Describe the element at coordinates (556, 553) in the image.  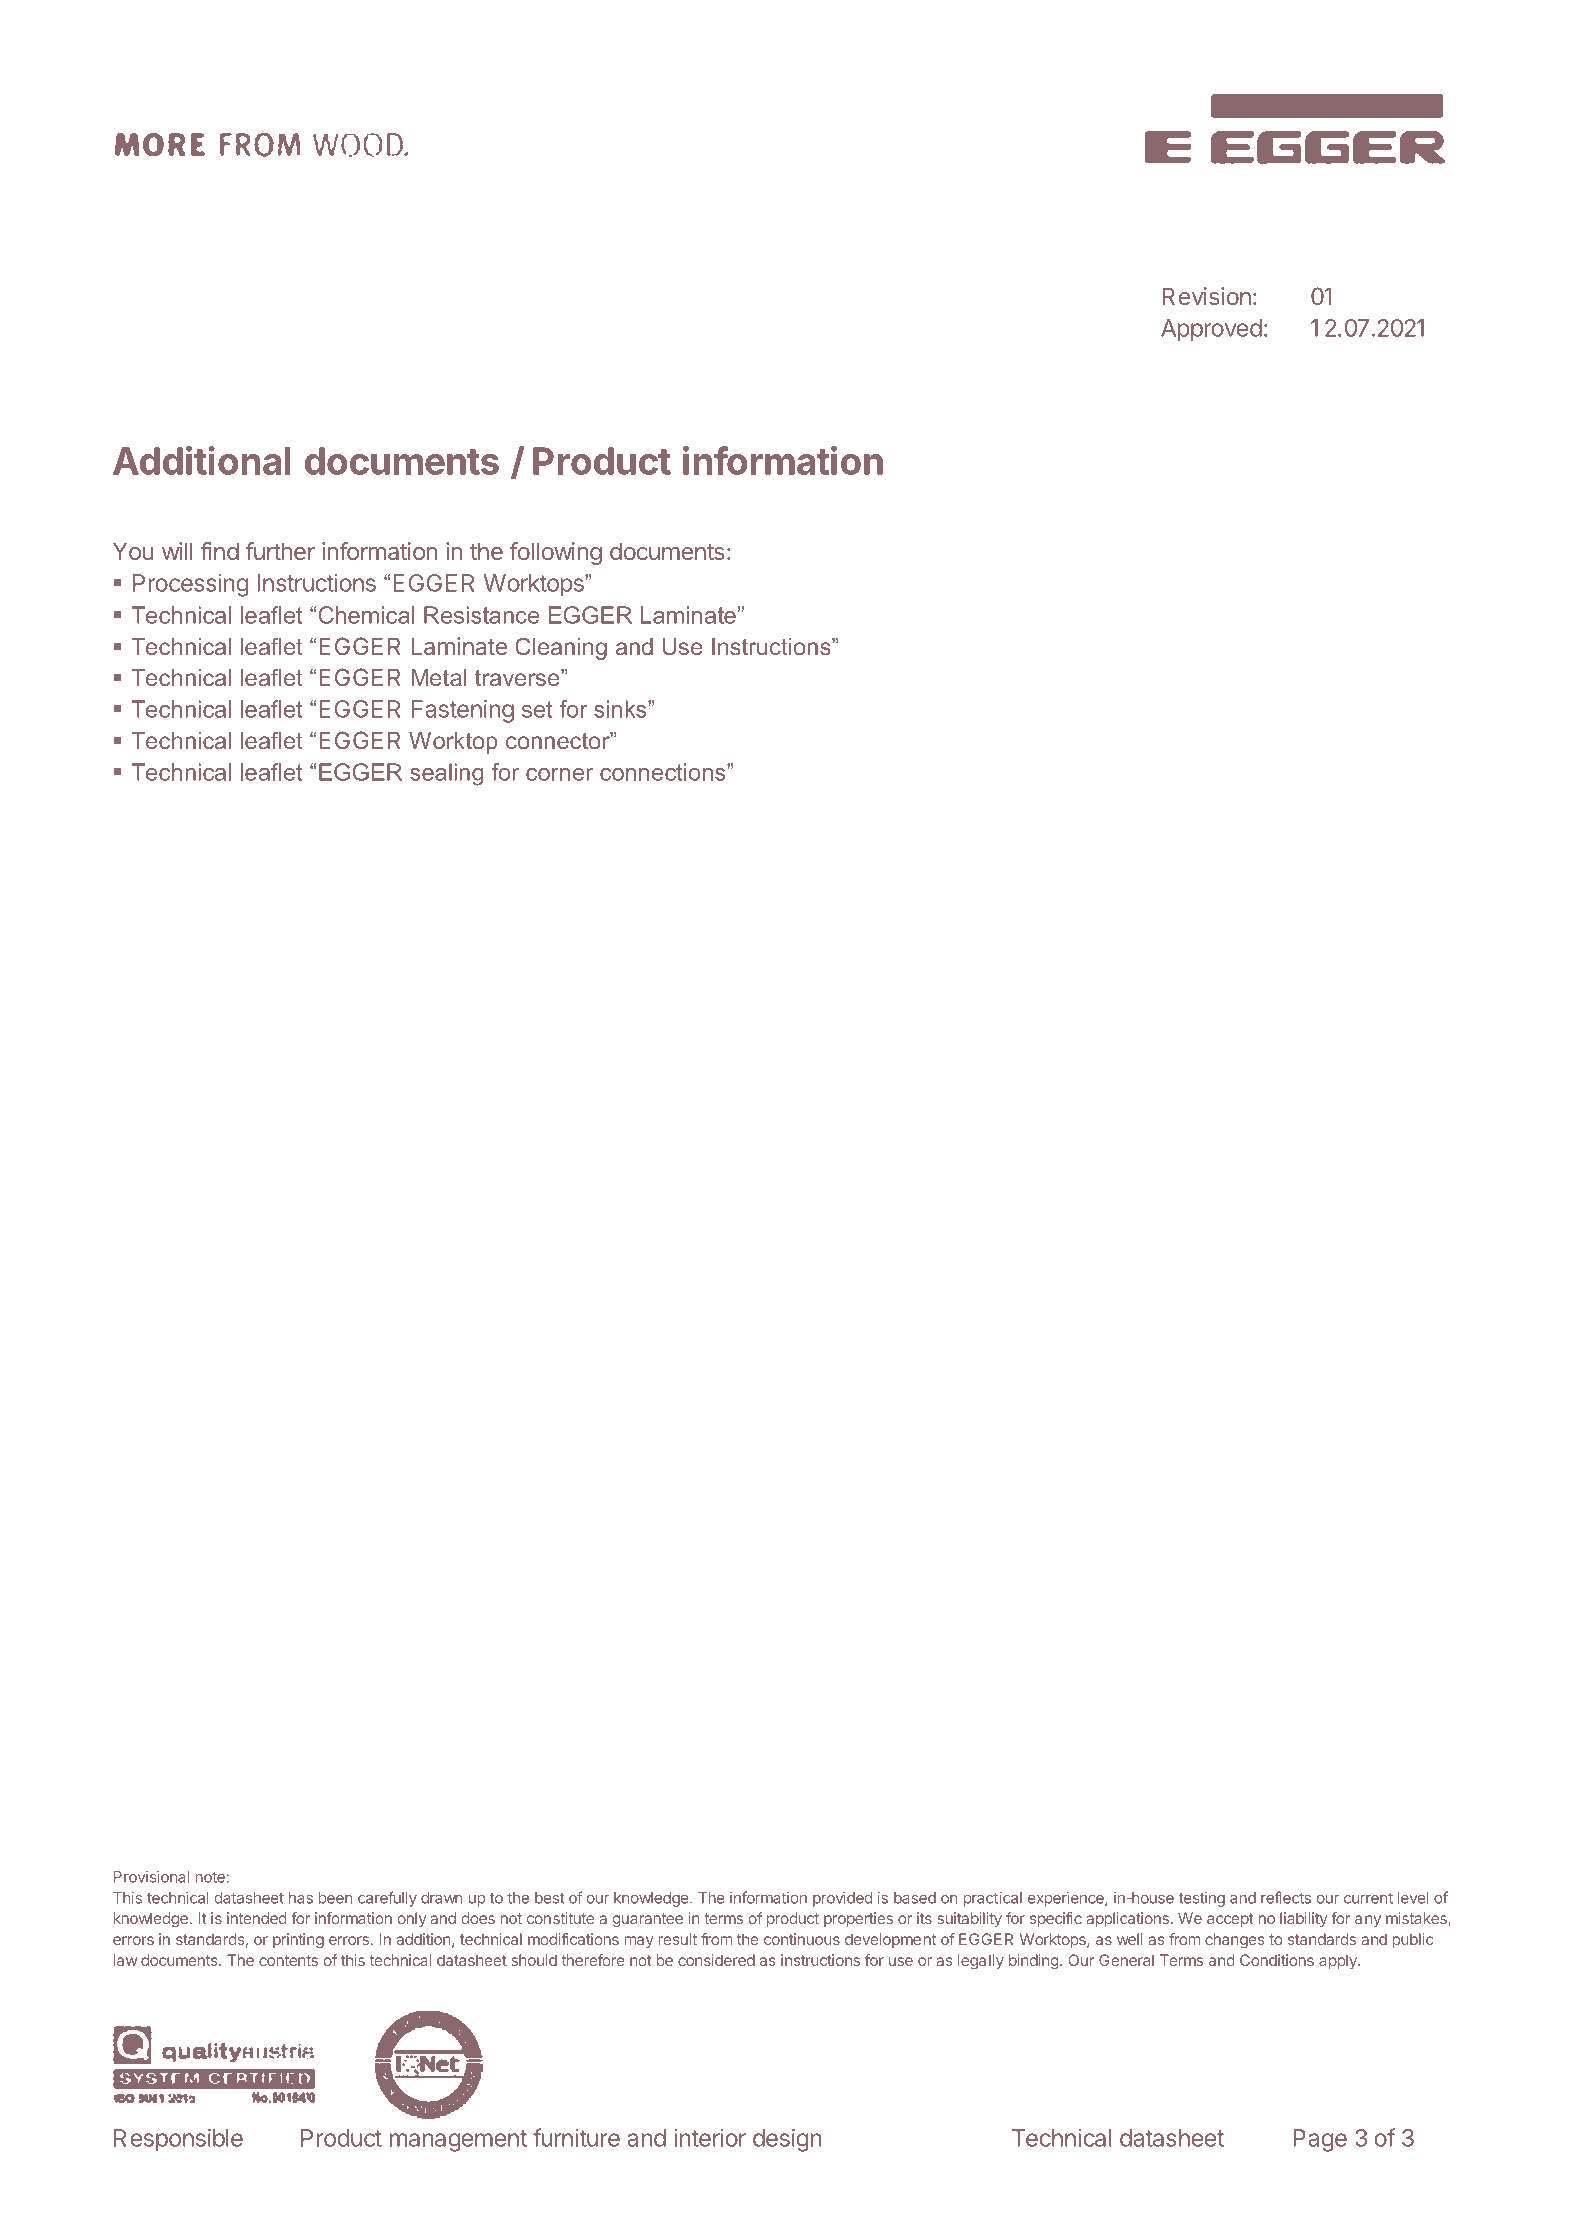
I see `following` at that location.
